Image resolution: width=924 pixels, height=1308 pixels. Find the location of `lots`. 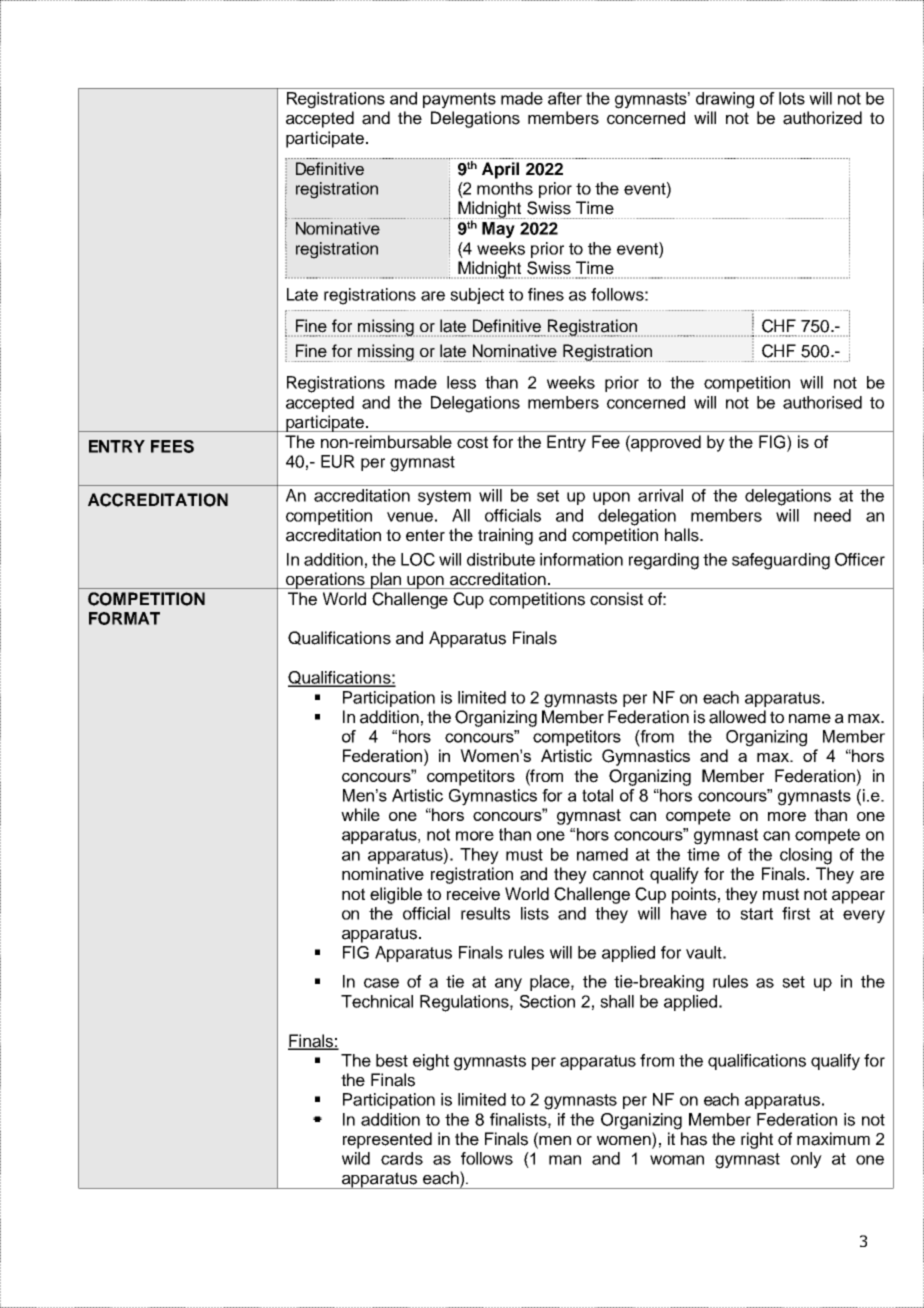

lots is located at coordinates (792, 98).
